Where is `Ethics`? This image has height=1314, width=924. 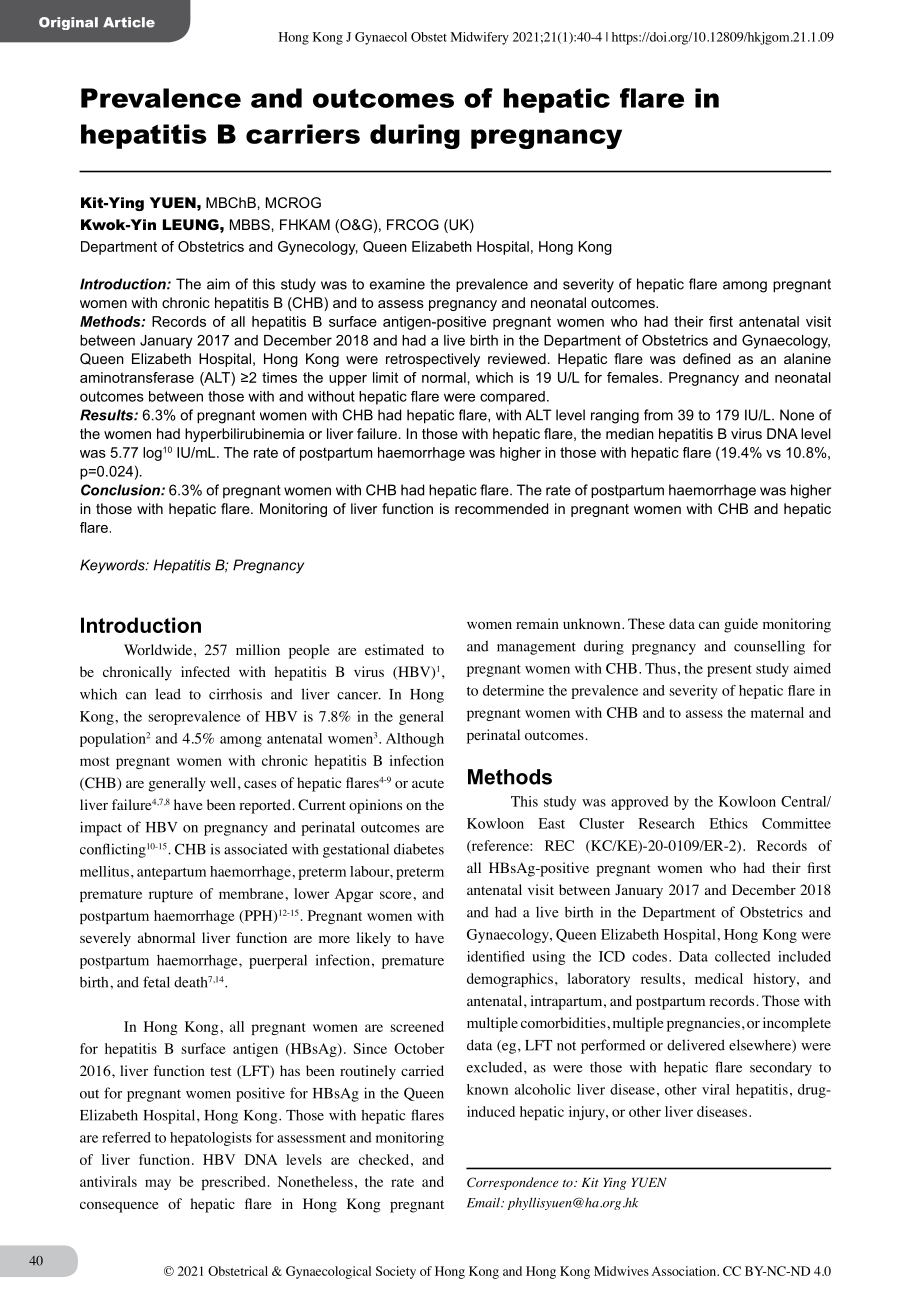
Ethics is located at coordinates (728, 823).
